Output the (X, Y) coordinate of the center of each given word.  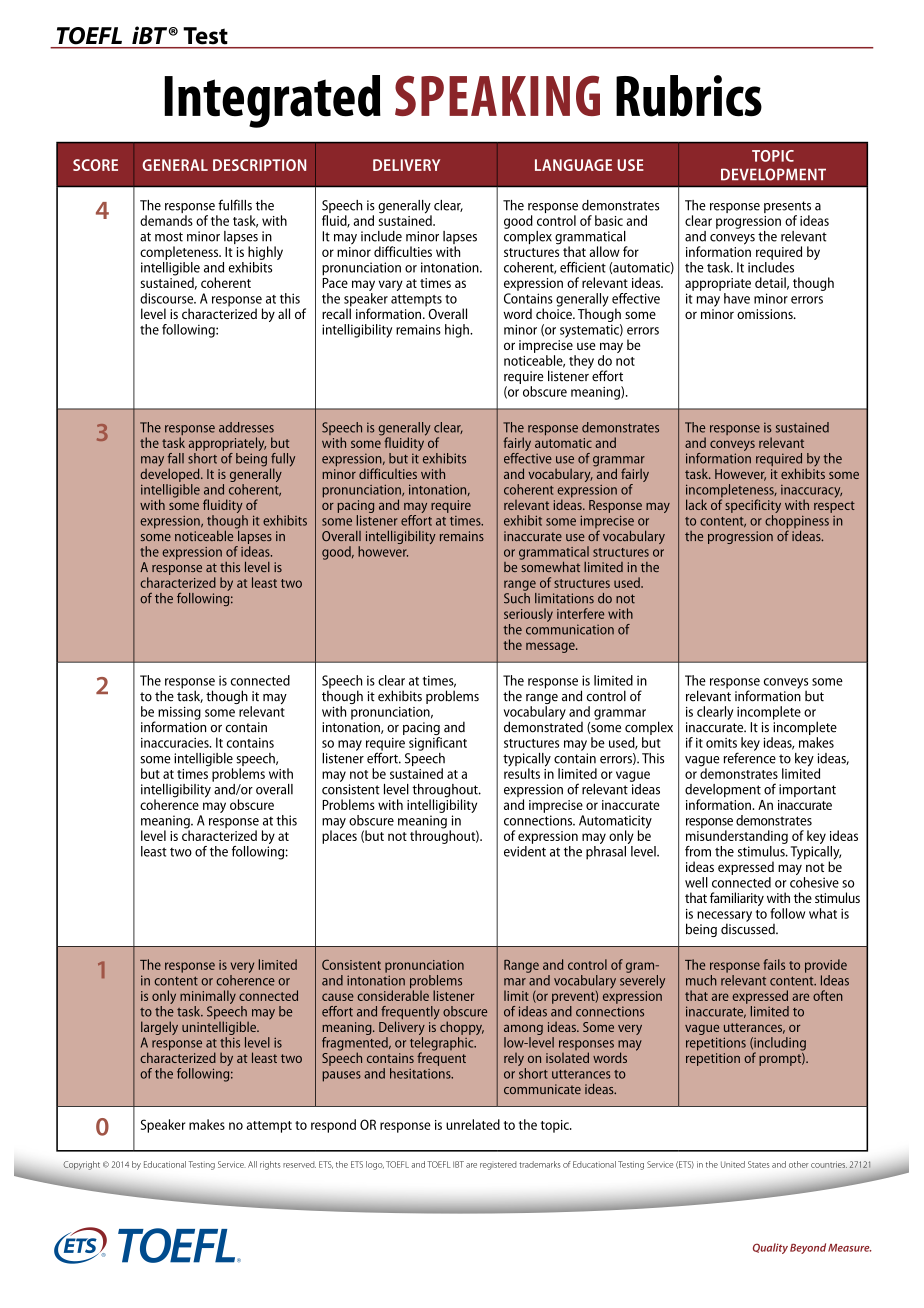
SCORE (95, 165)
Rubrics (689, 96)
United (733, 1164)
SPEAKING (497, 96)
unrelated (473, 1124)
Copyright (81, 1165)
